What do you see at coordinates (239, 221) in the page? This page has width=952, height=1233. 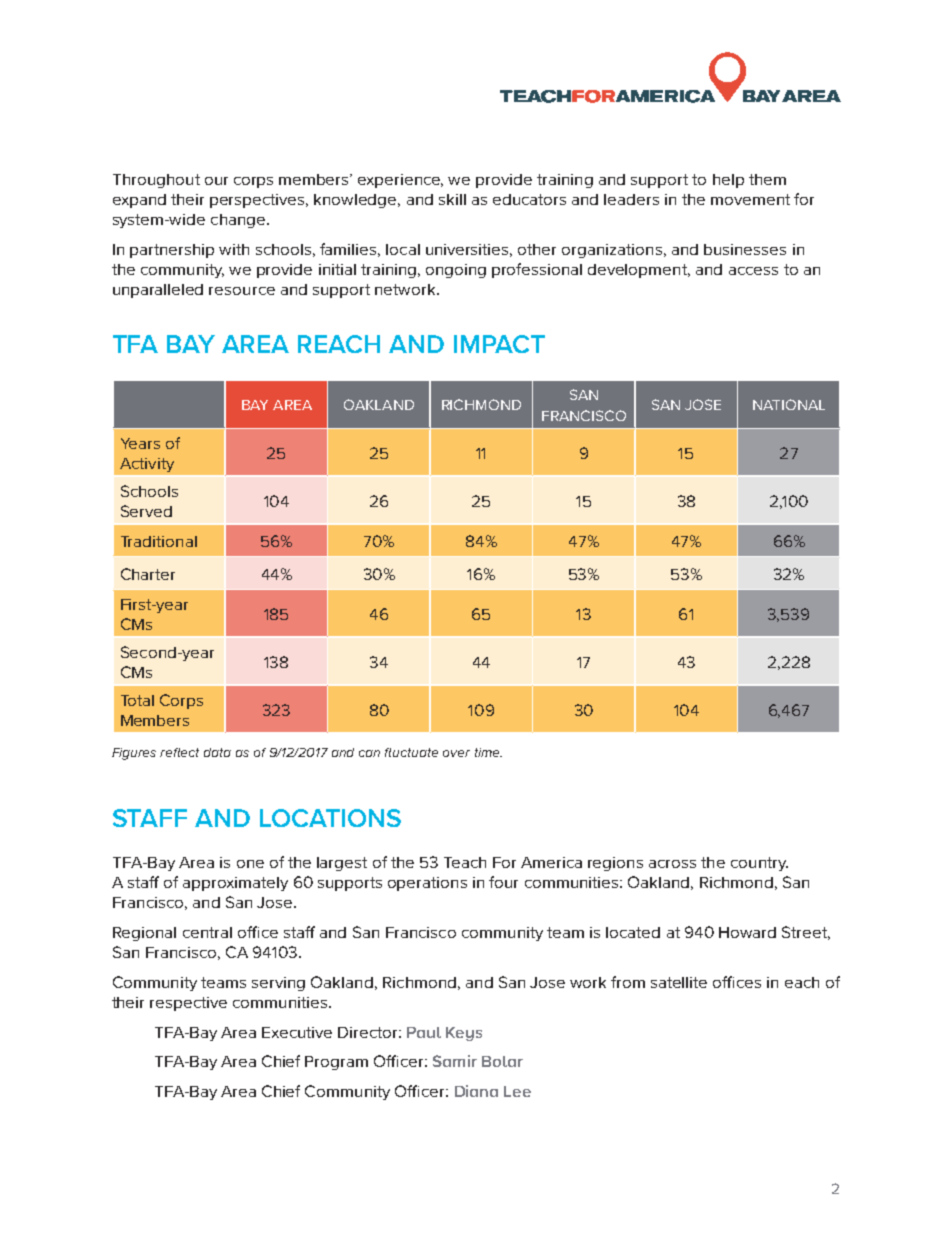 I see `change` at bounding box center [239, 221].
